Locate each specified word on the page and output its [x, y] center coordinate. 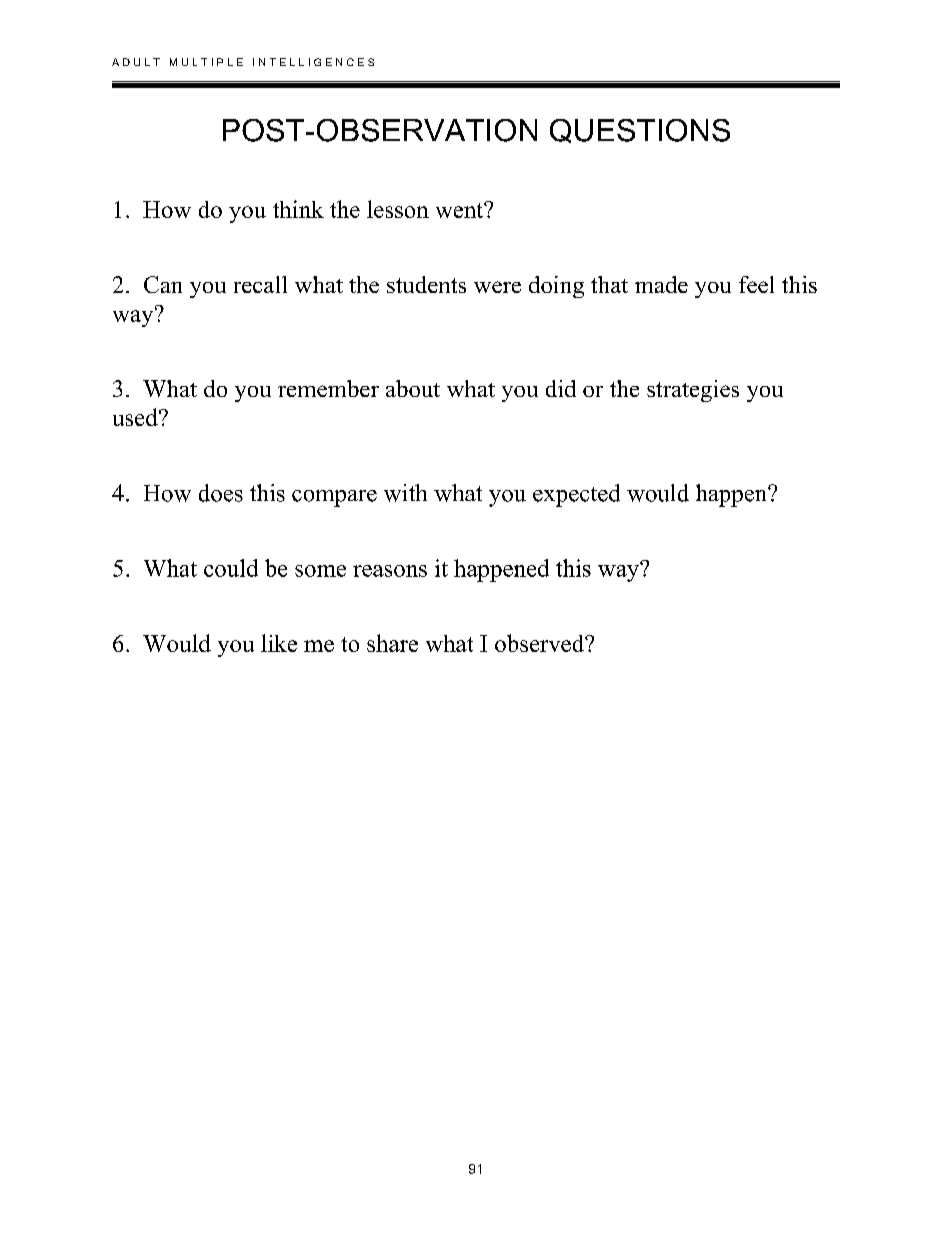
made [661, 284]
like [279, 643]
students [426, 284]
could [231, 568]
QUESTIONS [640, 131]
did [561, 388]
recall [260, 284]
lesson [398, 209]
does [221, 493]
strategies [693, 391]
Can [163, 284]
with [405, 493]
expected [576, 495]
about [413, 388]
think [298, 209]
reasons [390, 571]
